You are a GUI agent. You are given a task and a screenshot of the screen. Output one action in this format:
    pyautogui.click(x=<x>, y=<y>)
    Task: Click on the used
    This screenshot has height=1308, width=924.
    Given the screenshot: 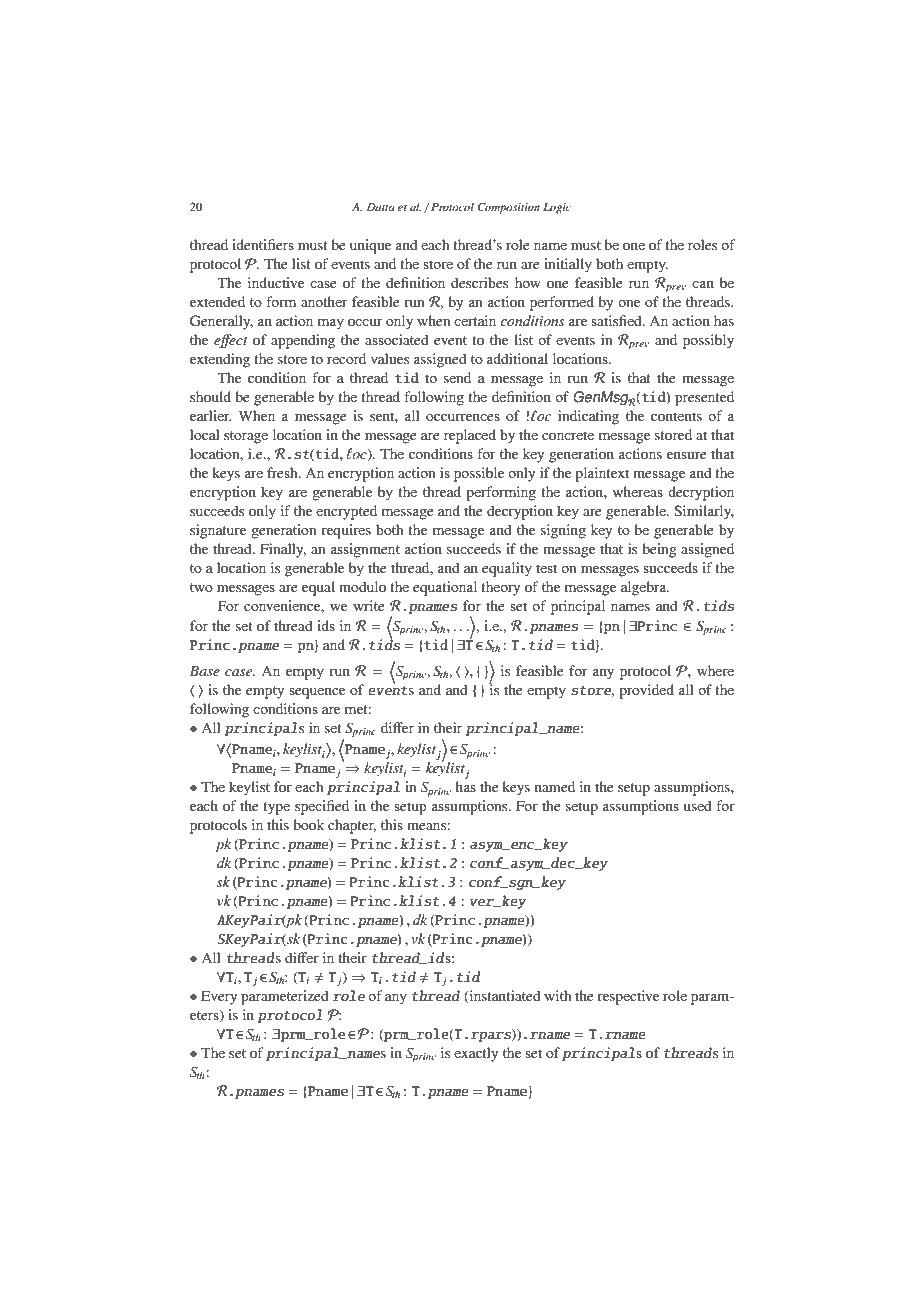 What is the action you would take?
    pyautogui.click(x=698, y=805)
